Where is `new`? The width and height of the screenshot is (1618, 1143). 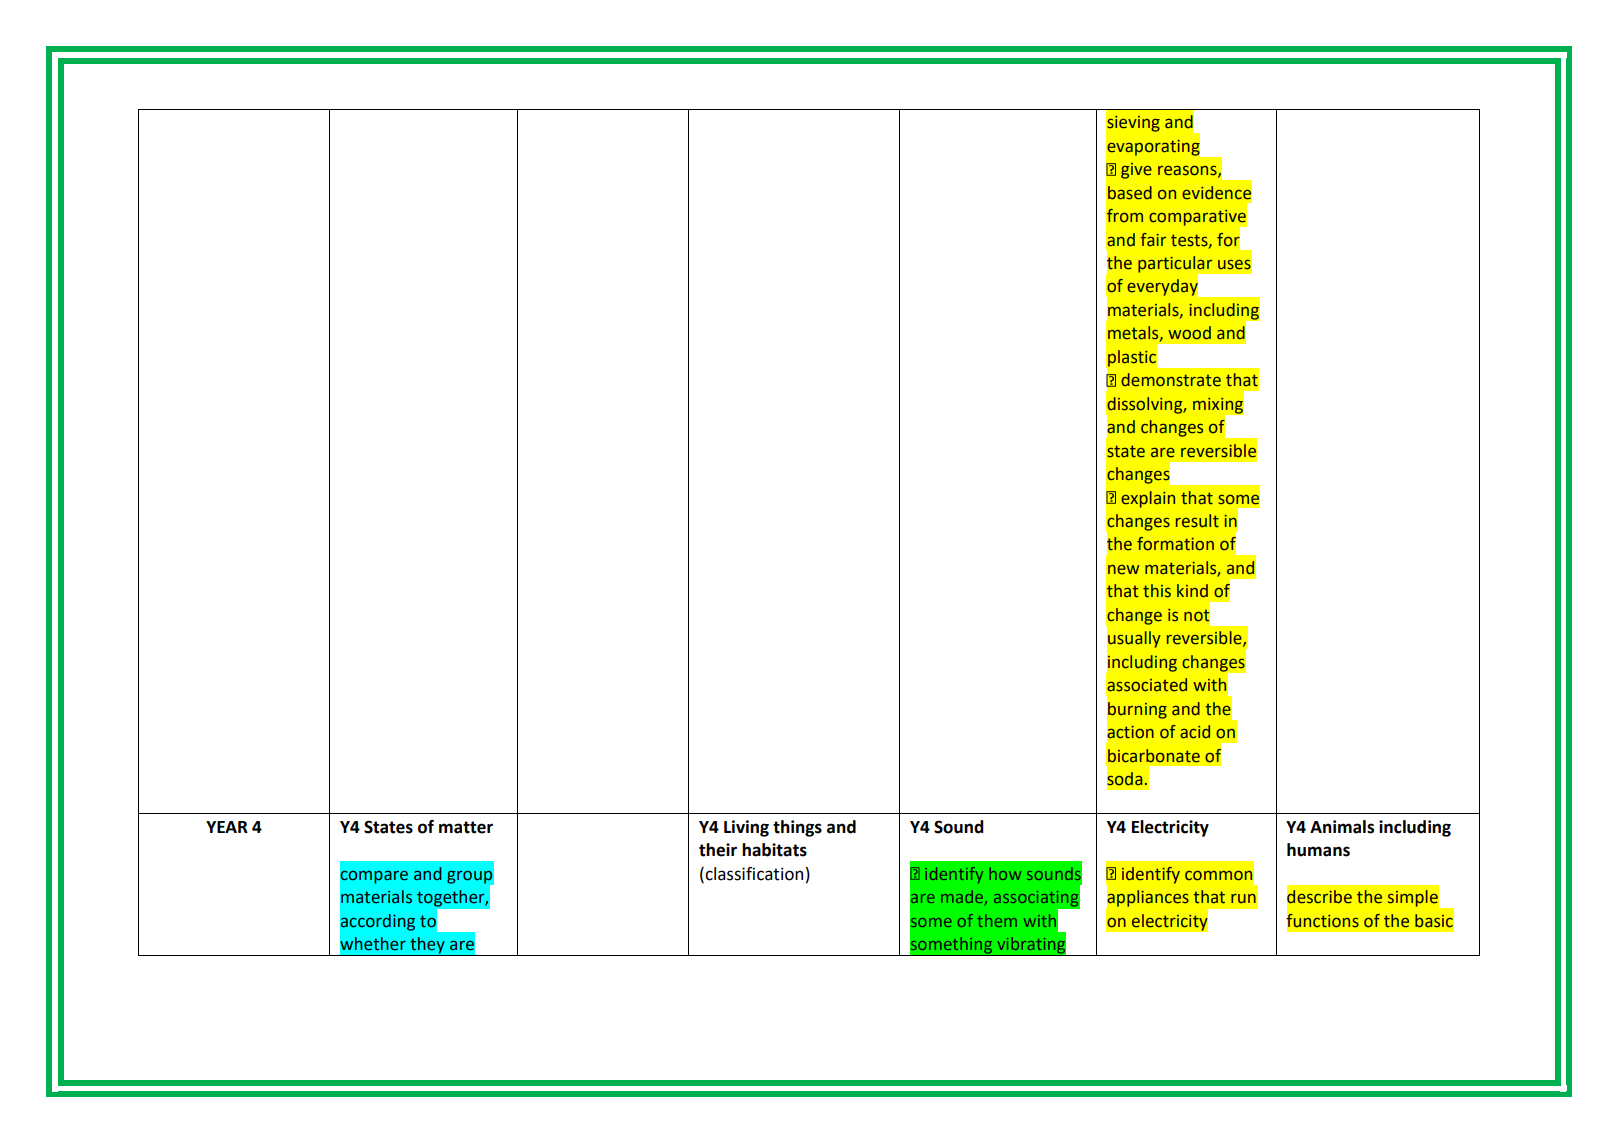
new is located at coordinates (1124, 570).
